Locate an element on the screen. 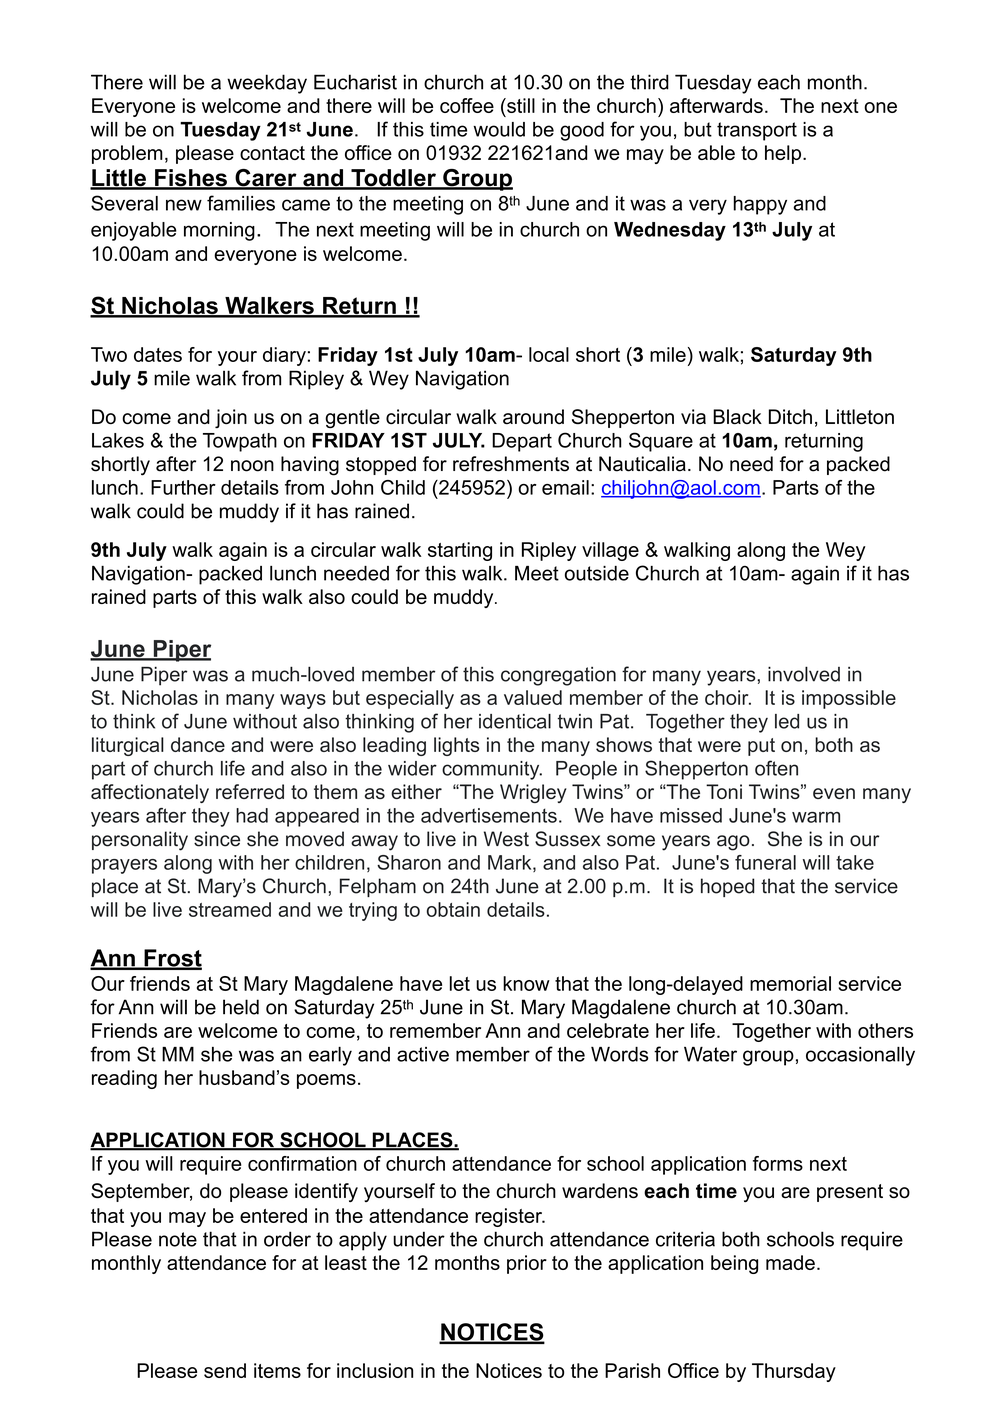 The height and width of the screenshot is (1416, 1001). prior is located at coordinates (527, 1264).
